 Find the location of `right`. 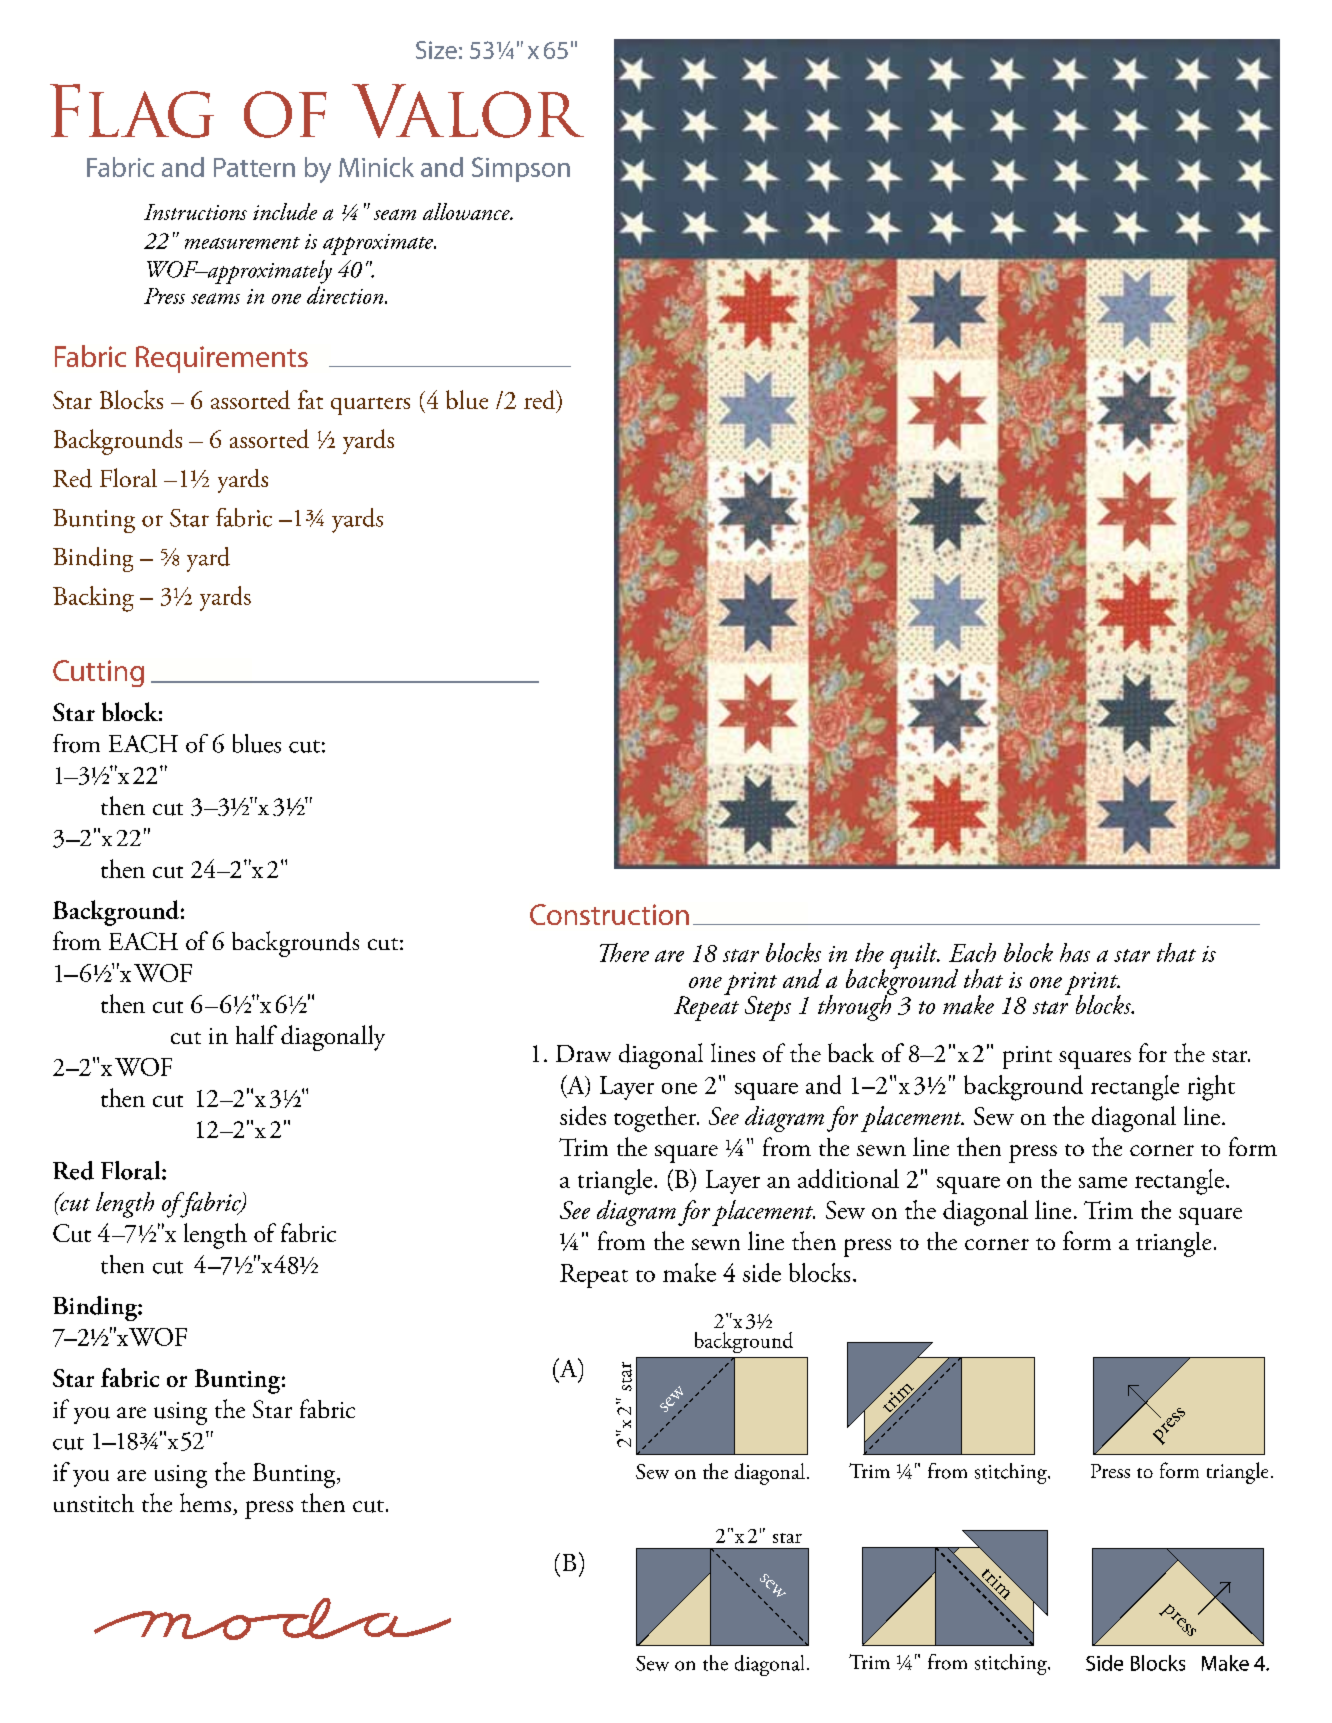

right is located at coordinates (1211, 1088).
